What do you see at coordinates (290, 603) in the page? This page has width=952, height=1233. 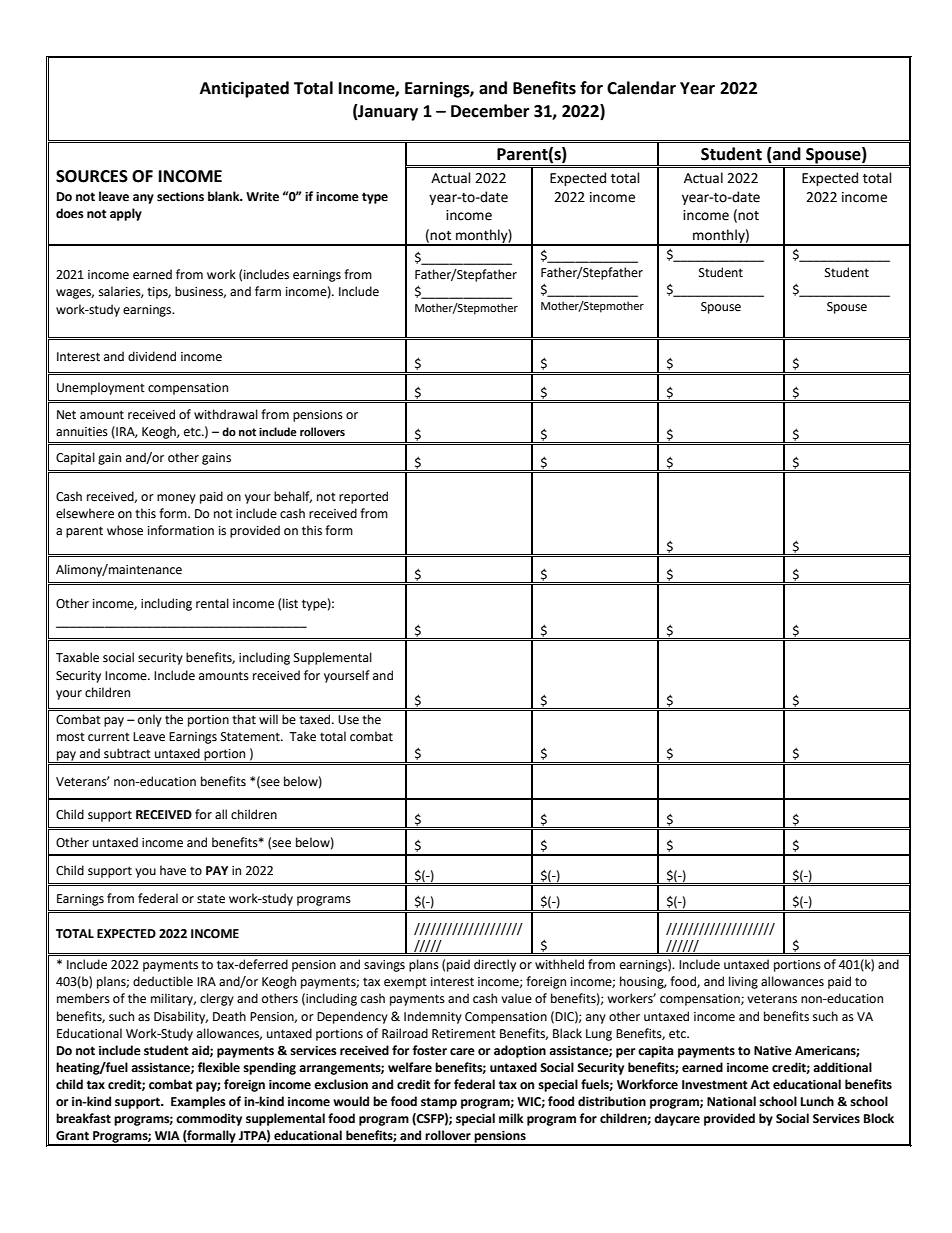 I see `list` at bounding box center [290, 603].
